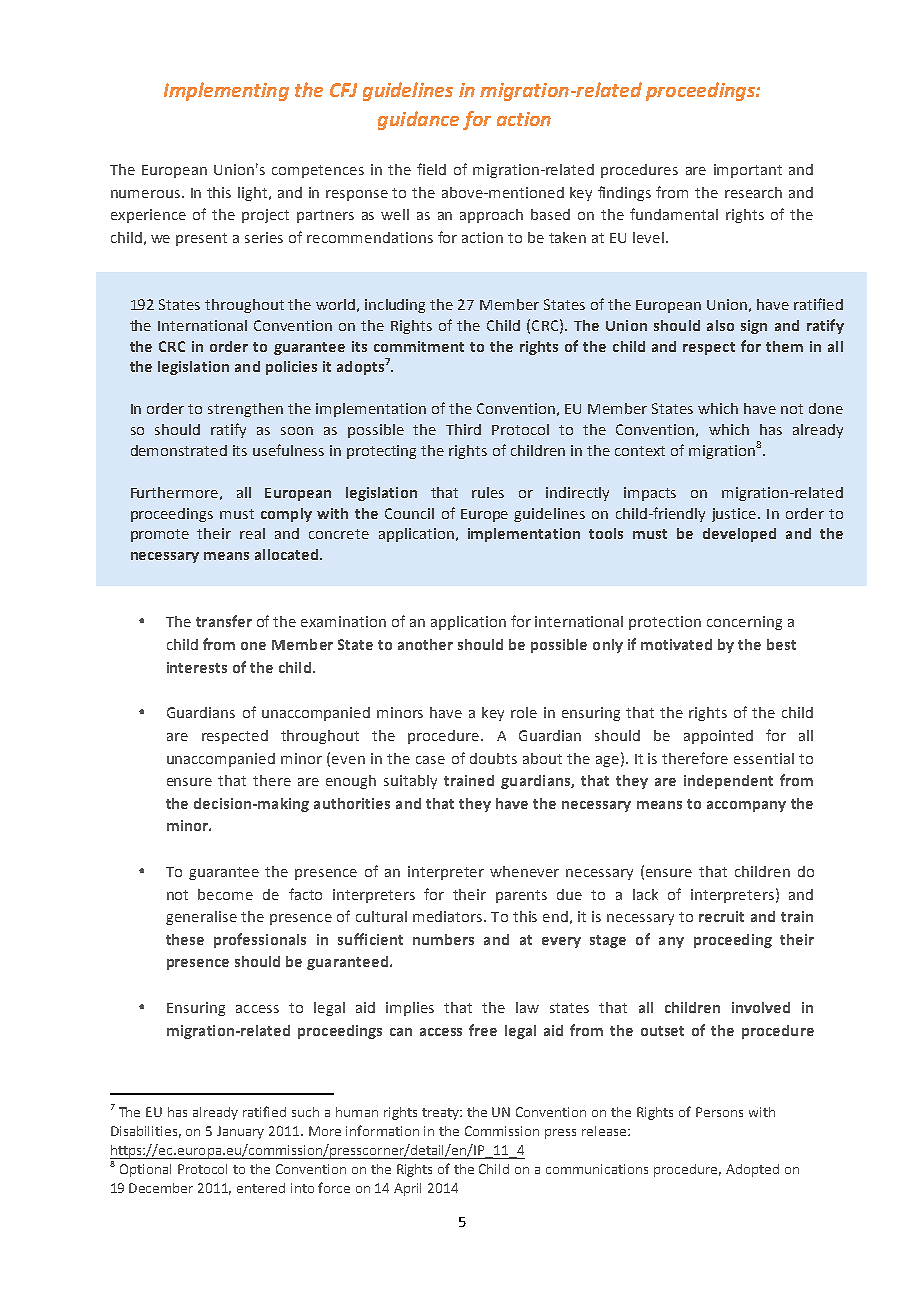  Describe the element at coordinates (744, 623) in the document. I see `concerning` at that location.
